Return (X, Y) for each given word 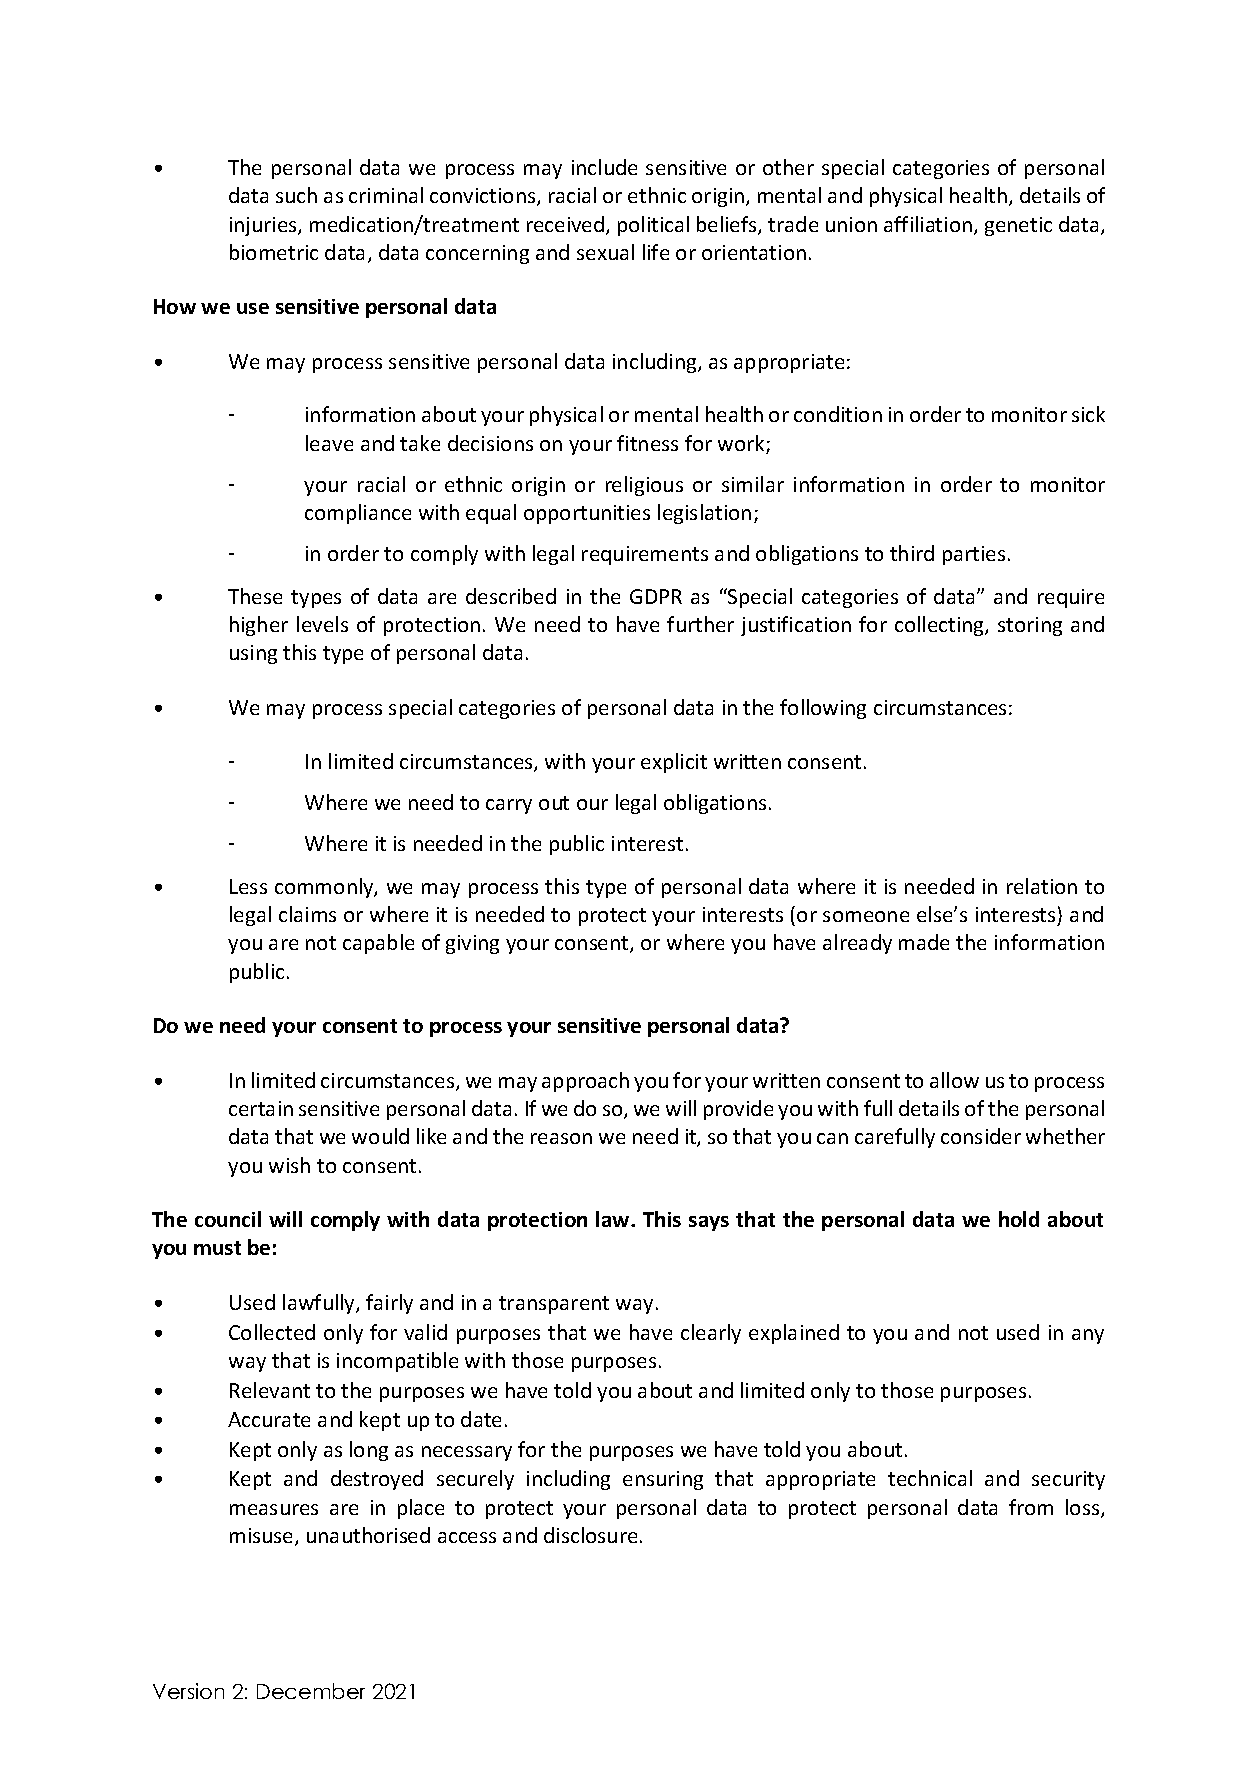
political (653, 226)
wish (289, 1165)
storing (1030, 626)
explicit (674, 763)
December (311, 1691)
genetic (1018, 226)
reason (561, 1138)
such (296, 195)
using (253, 654)
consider (981, 1136)
